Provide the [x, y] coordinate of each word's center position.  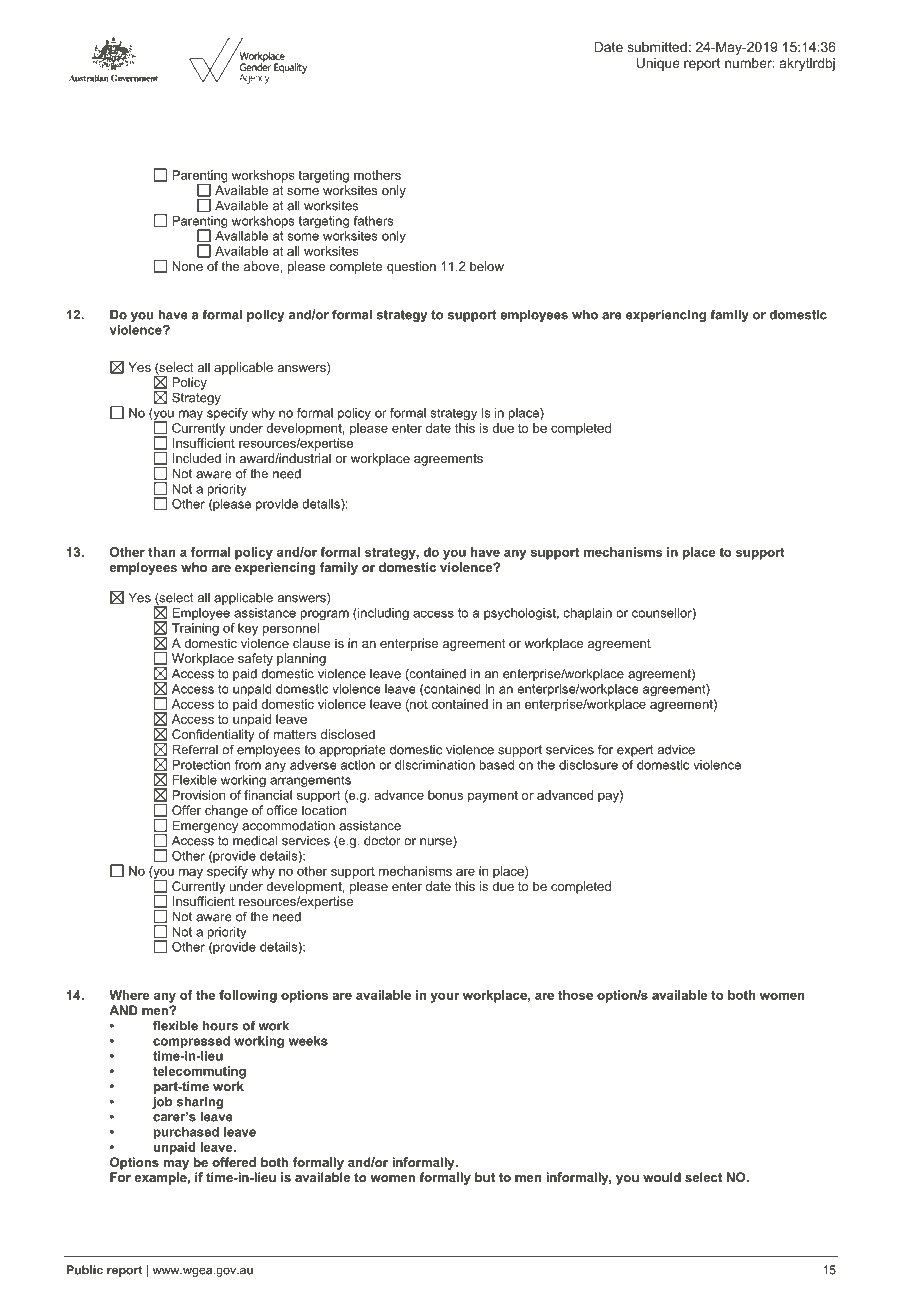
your [445, 998]
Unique [658, 64]
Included [197, 458]
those [575, 995]
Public [85, 1270]
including [382, 614]
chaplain [588, 614]
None [187, 266]
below [487, 266]
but [485, 1177]
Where [129, 995]
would [662, 1177]
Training [195, 629]
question [411, 267]
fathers [374, 221]
